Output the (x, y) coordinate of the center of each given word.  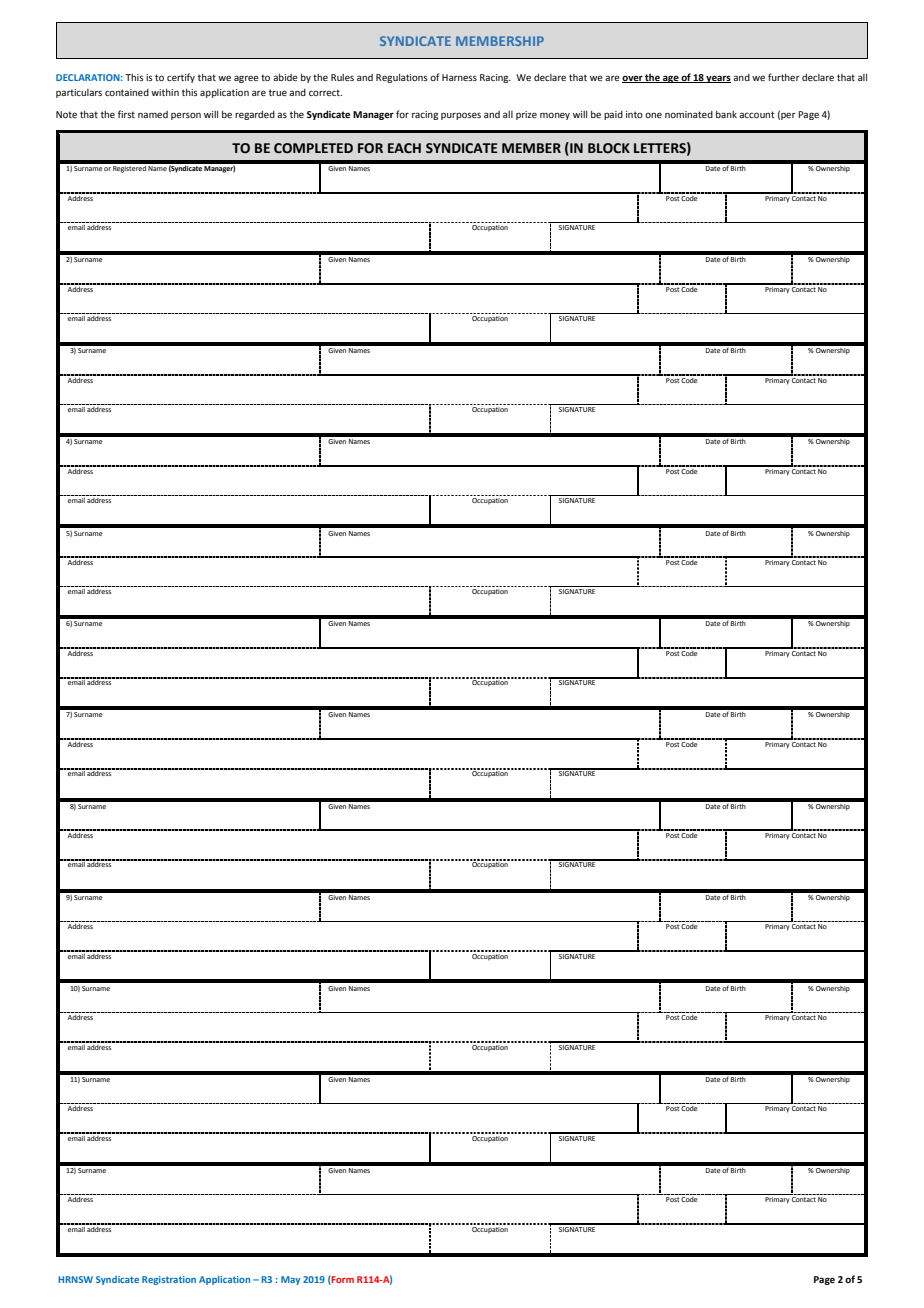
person (186, 116)
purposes (461, 116)
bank (726, 114)
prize (526, 115)
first (126, 114)
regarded (255, 115)
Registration (169, 1280)
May (290, 1280)
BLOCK (609, 148)
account (757, 114)
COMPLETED (313, 148)
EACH (404, 148)
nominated (689, 114)
